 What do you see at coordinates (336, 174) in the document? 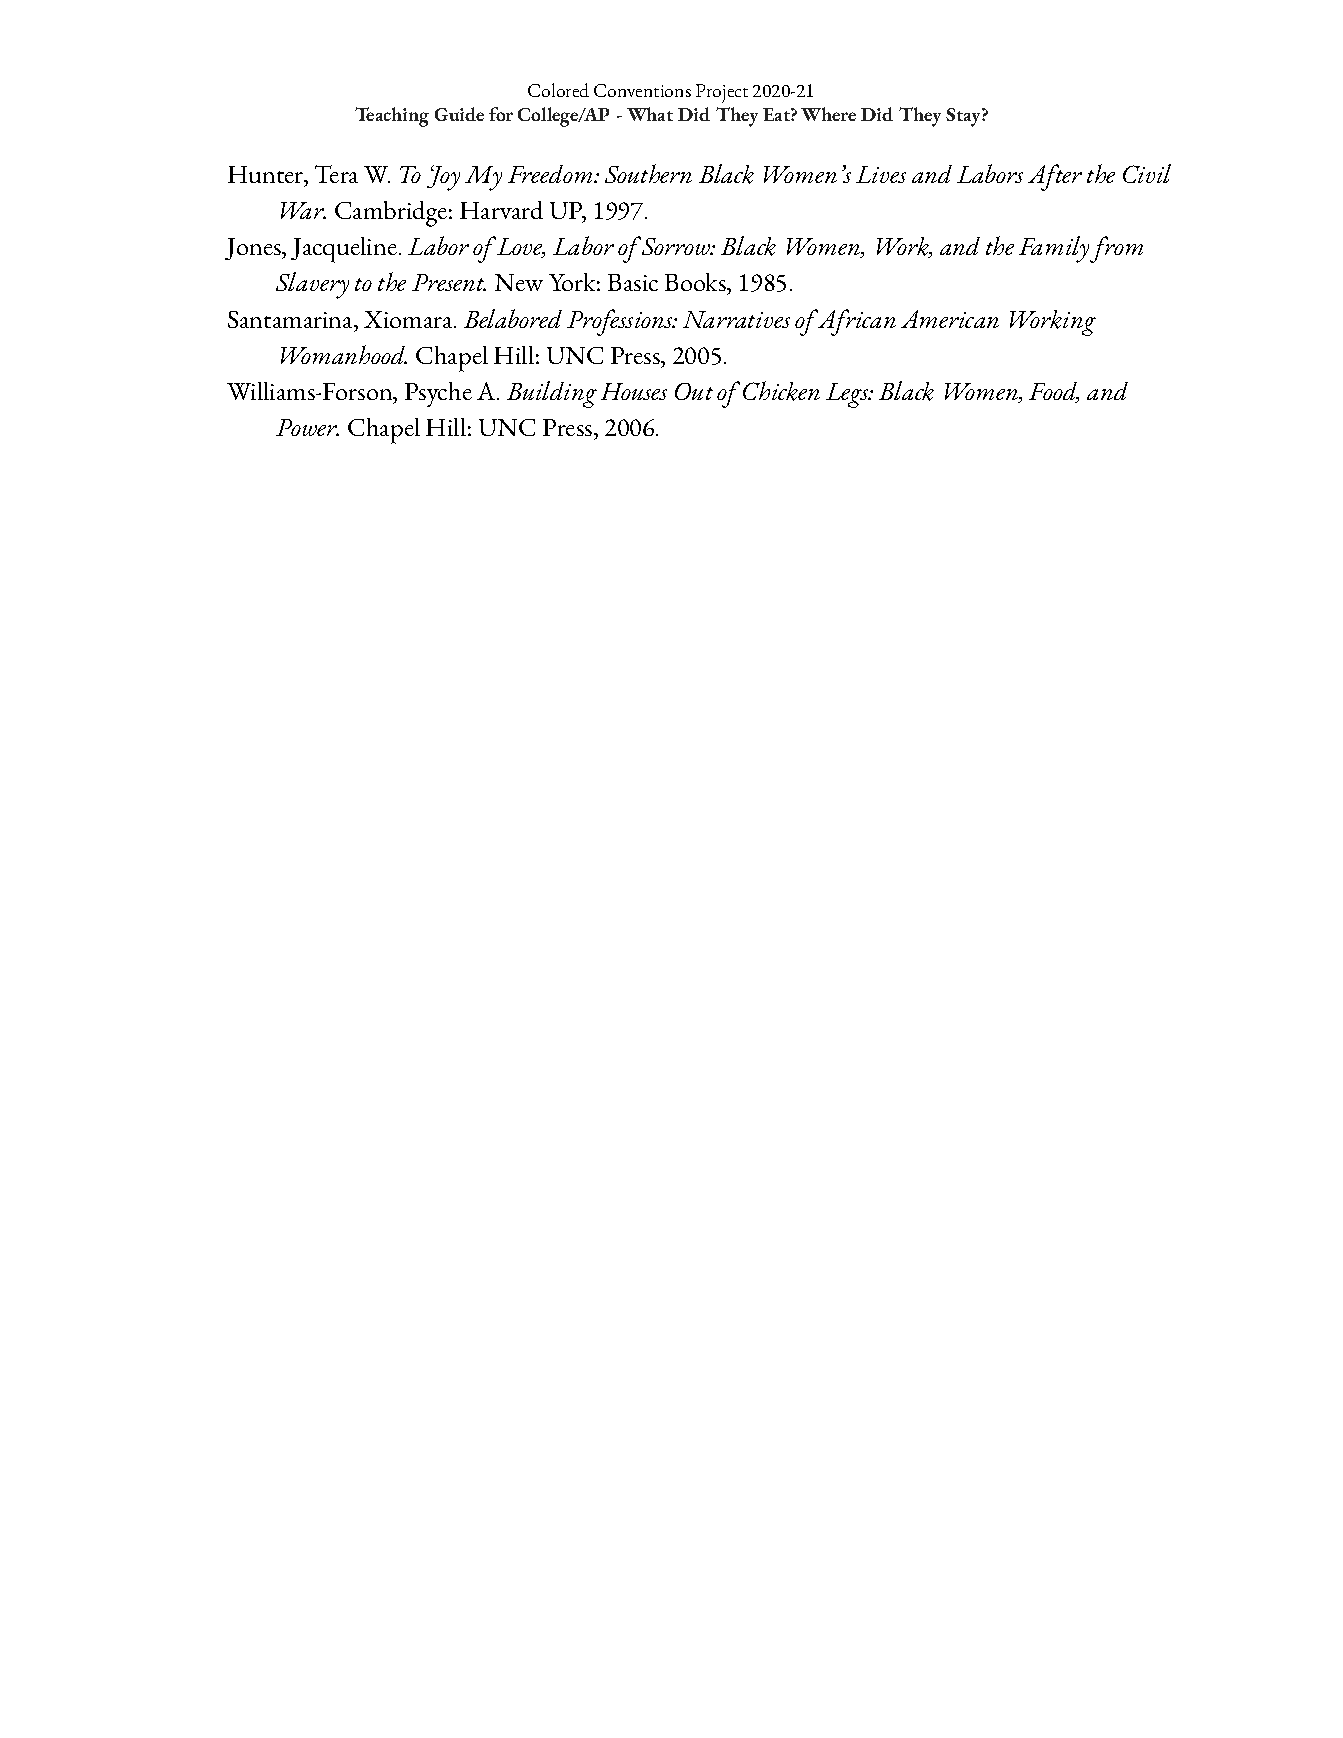
I see `Tera` at bounding box center [336, 174].
